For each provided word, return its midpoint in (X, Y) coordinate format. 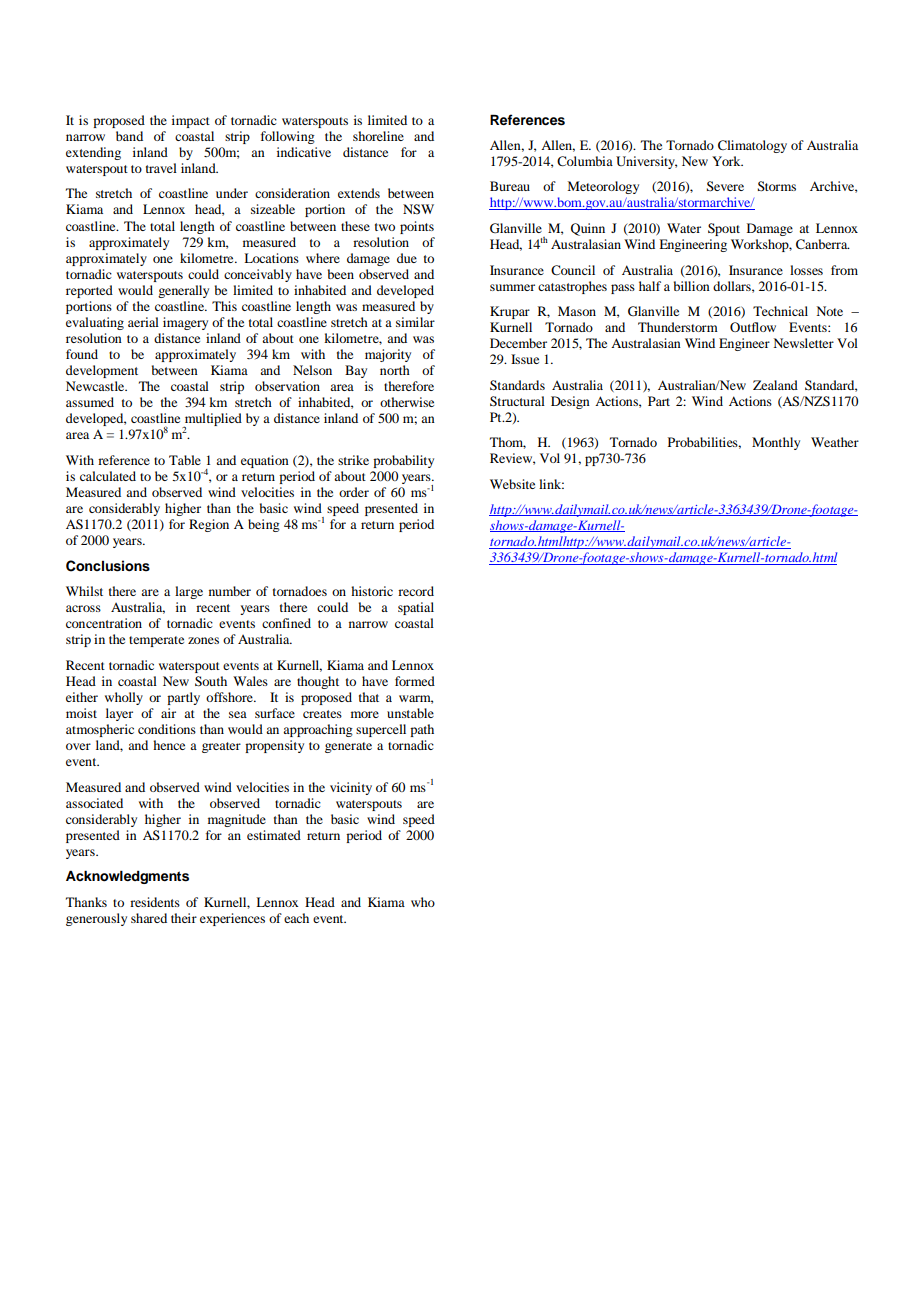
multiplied (212, 421)
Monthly (776, 443)
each (296, 918)
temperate (156, 641)
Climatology (752, 146)
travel (161, 168)
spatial (416, 608)
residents (155, 902)
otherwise (407, 402)
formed (415, 681)
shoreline (378, 136)
